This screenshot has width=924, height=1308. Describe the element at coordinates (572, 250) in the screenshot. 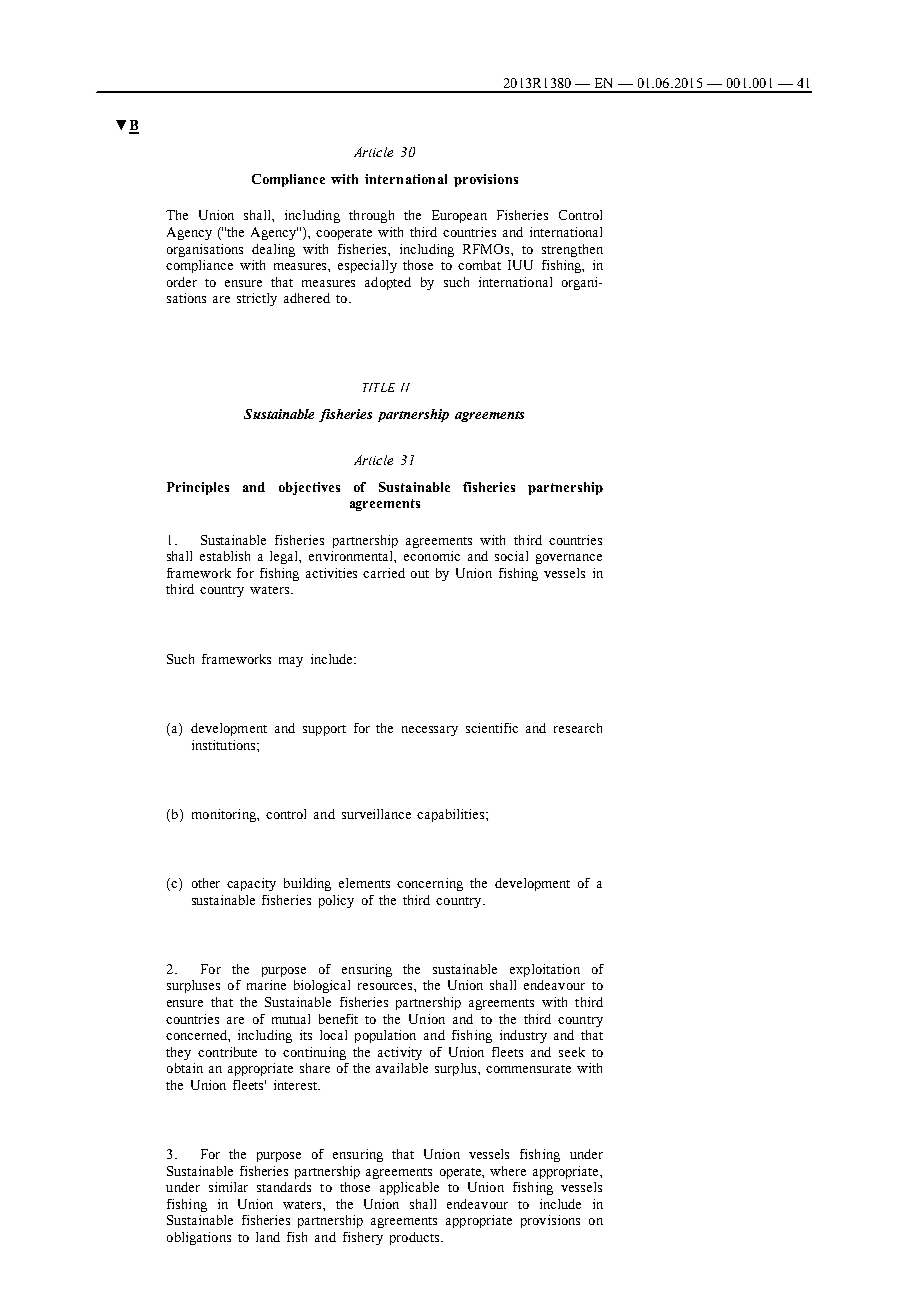

I see `strengthen` at that location.
